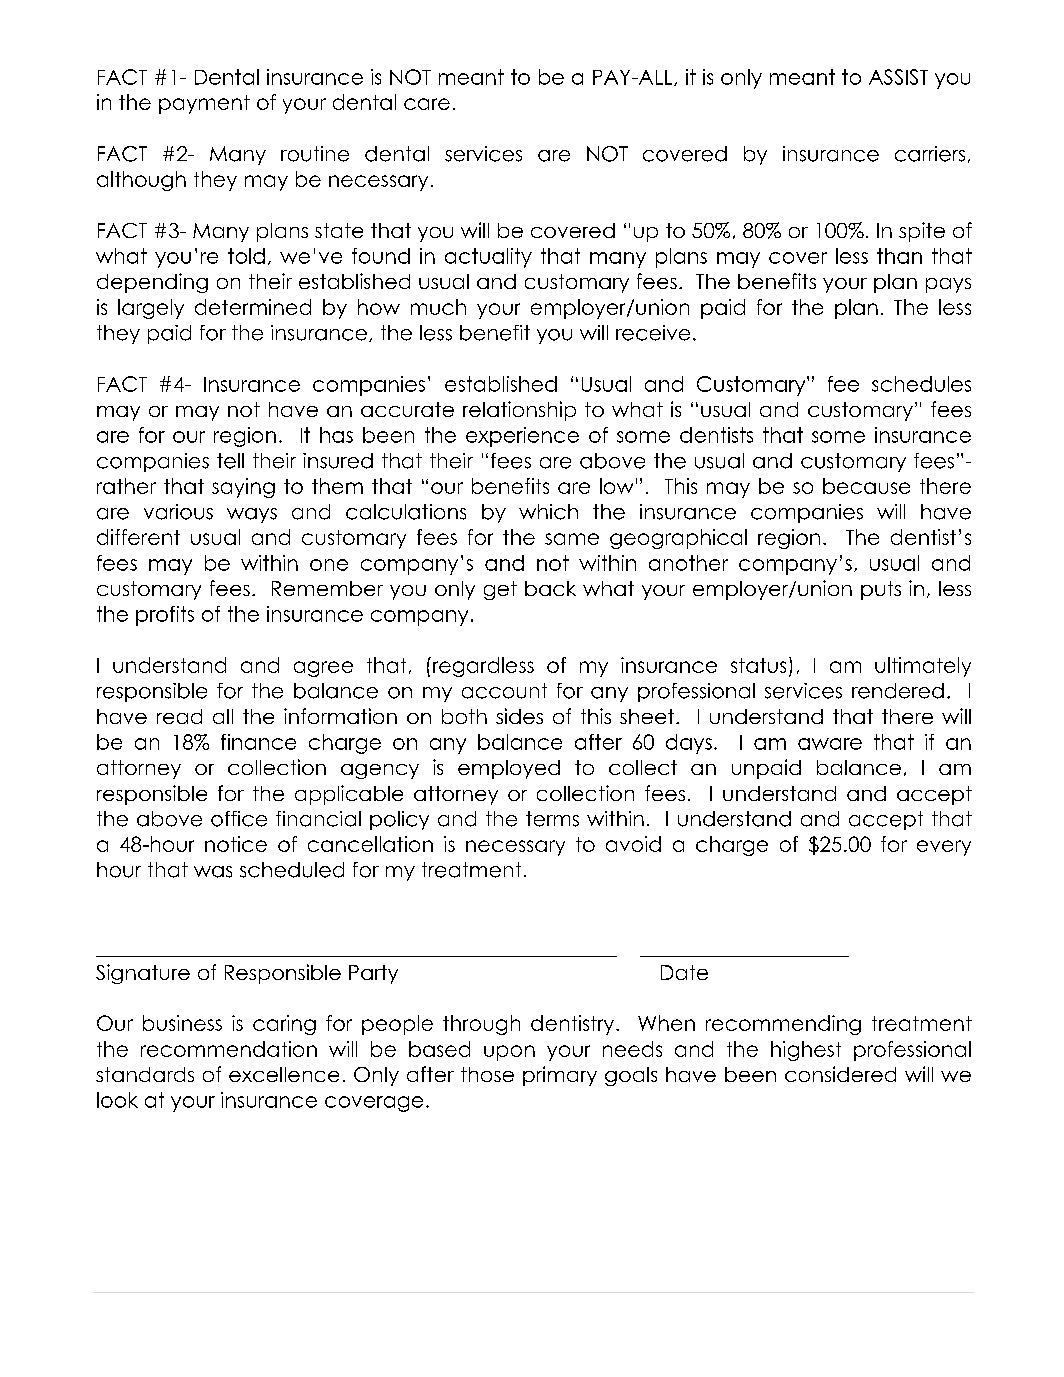 Image resolution: width=1064 pixels, height=1377 pixels. Describe the element at coordinates (550, 588) in the screenshot. I see `back` at that location.
